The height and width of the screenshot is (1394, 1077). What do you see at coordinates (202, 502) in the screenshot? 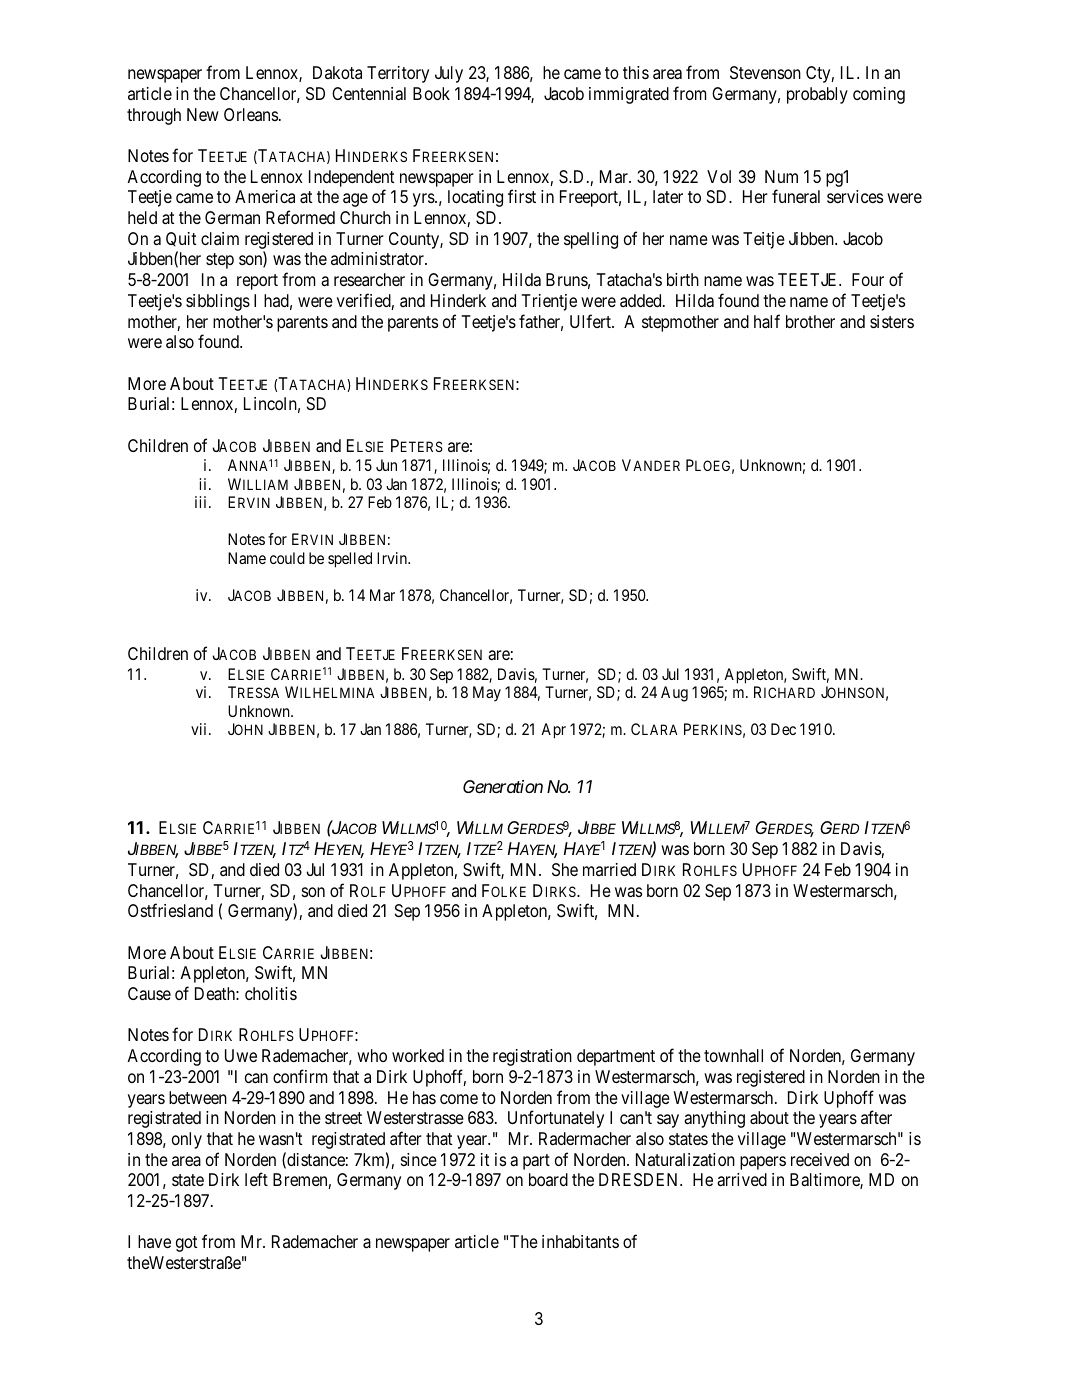
I see `iii` at bounding box center [202, 502].
